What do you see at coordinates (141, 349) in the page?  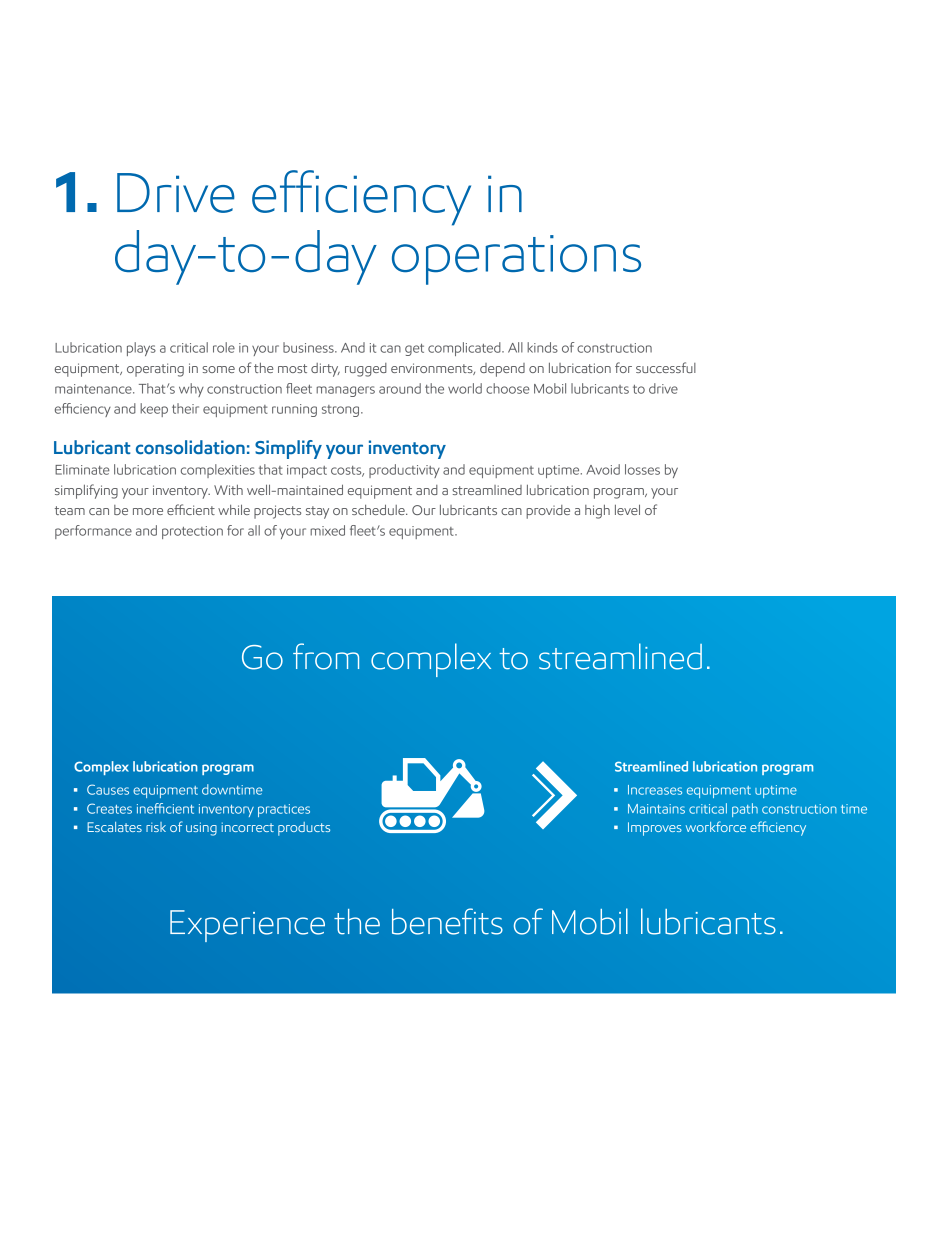 I see `plays` at bounding box center [141, 349].
